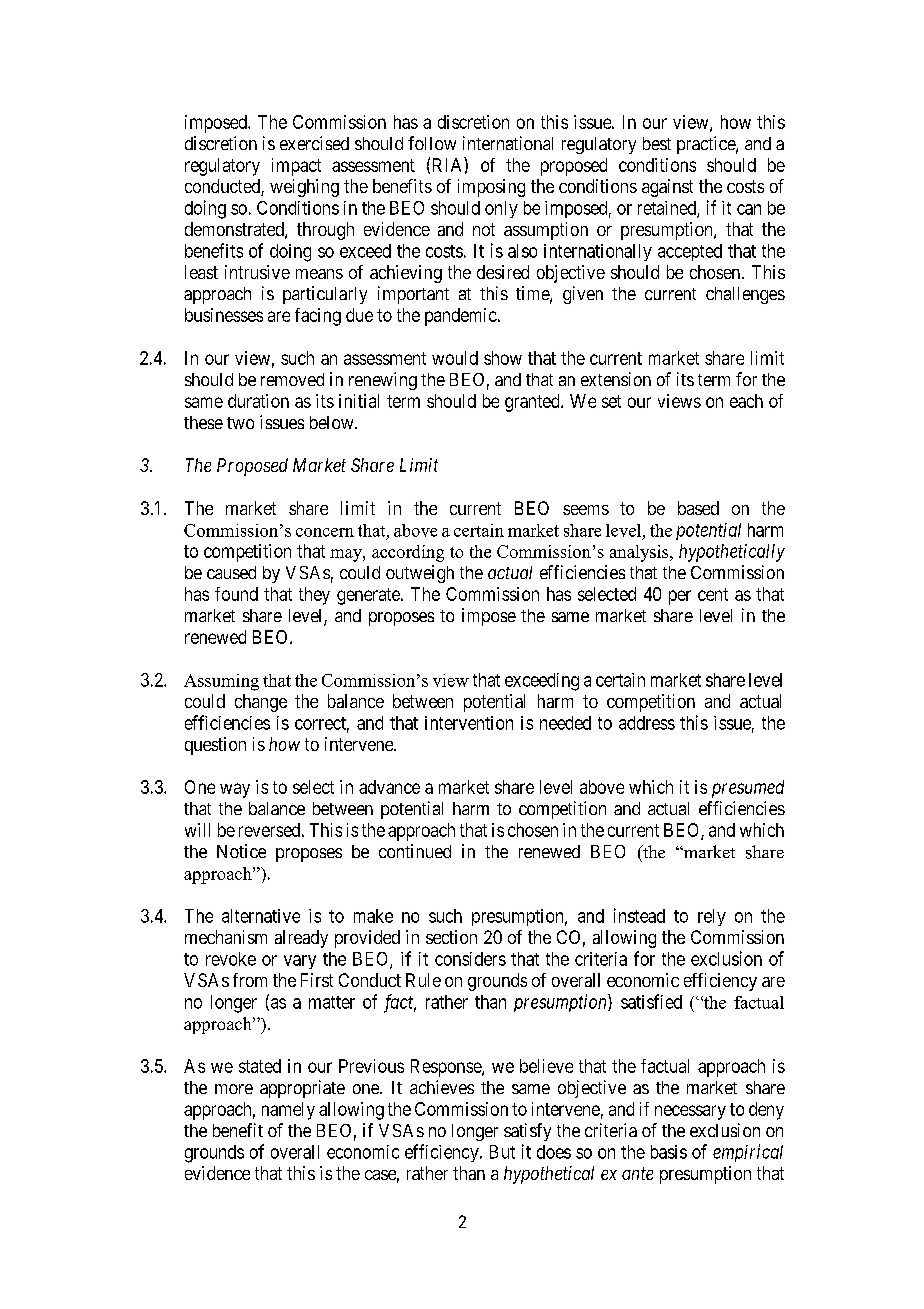 The width and height of the screenshot is (924, 1309). Describe the element at coordinates (261, 916) in the screenshot. I see `alternative` at that location.
